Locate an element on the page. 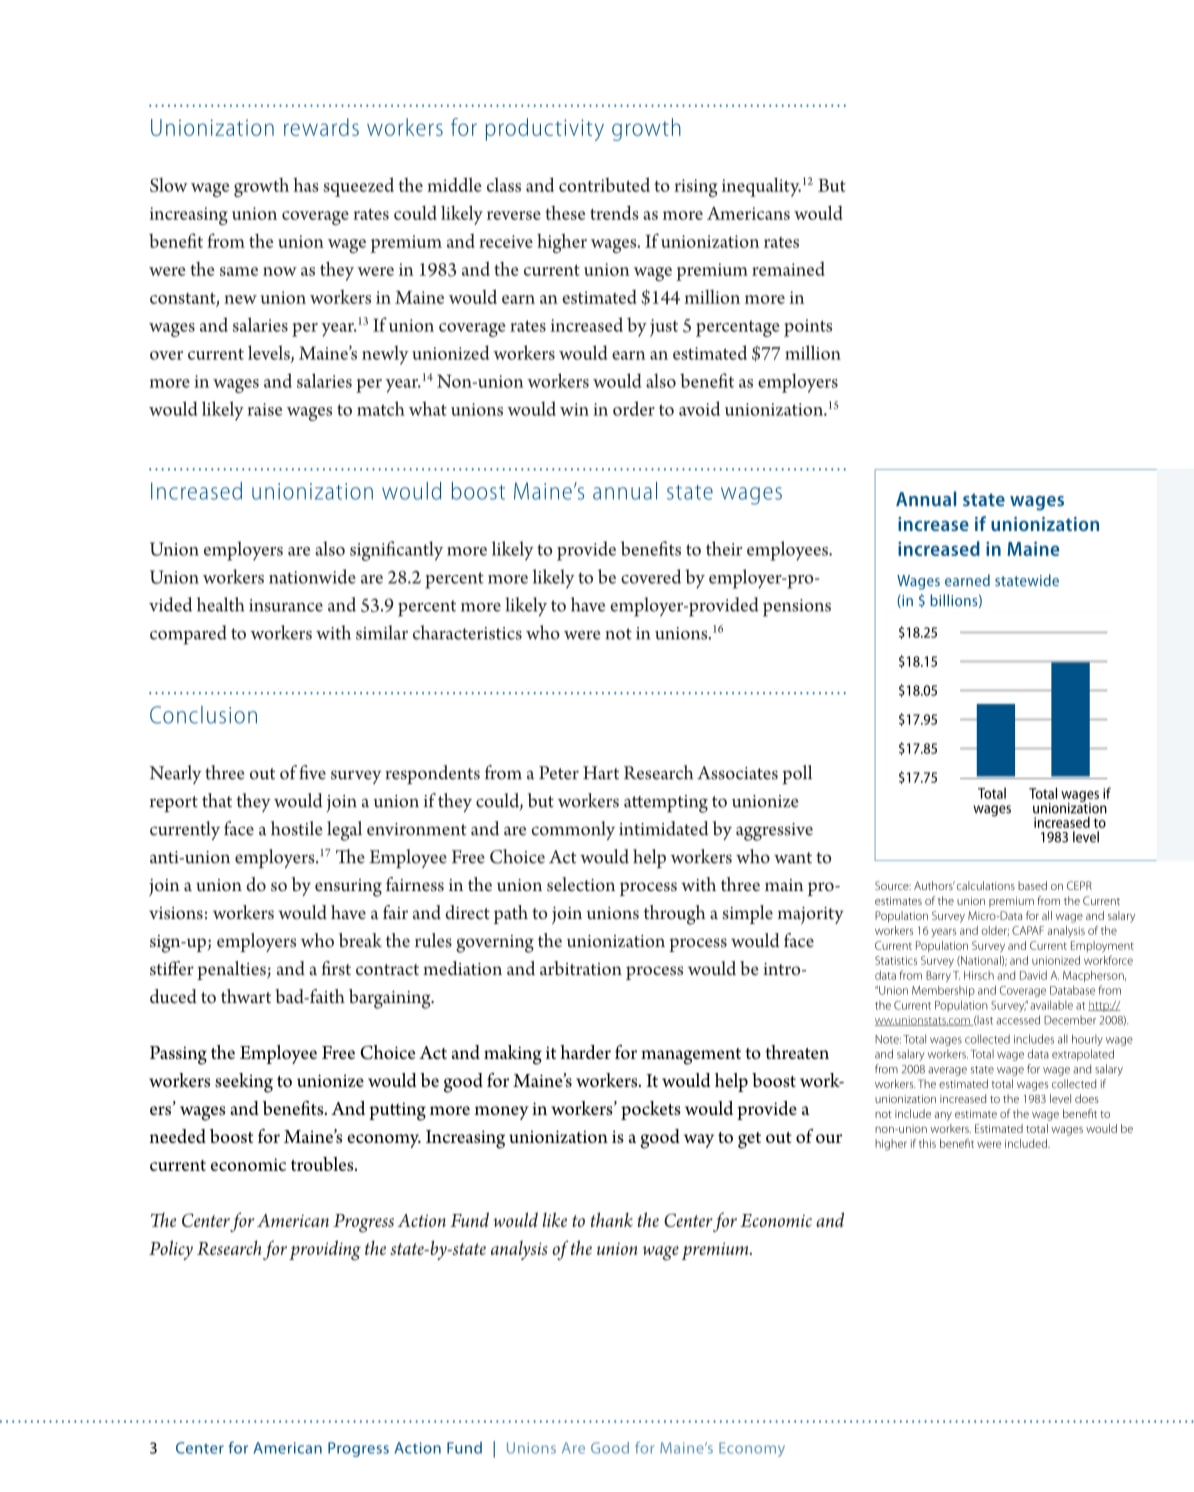 The image size is (1194, 1492). providing is located at coordinates (325, 1250).
